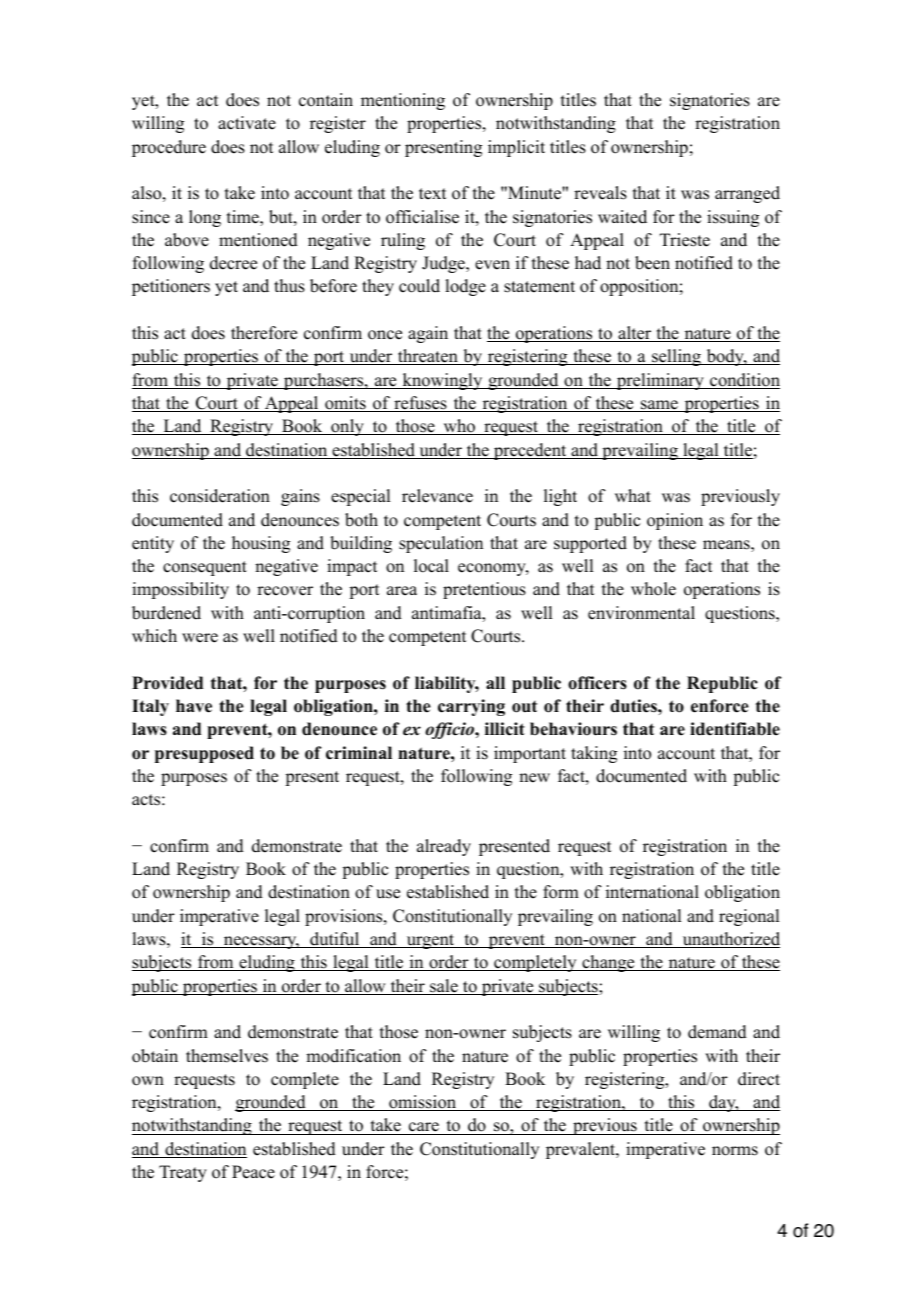 The height and width of the screenshot is (1308, 924). Describe the element at coordinates (641, 613) in the screenshot. I see `environmental` at that location.
